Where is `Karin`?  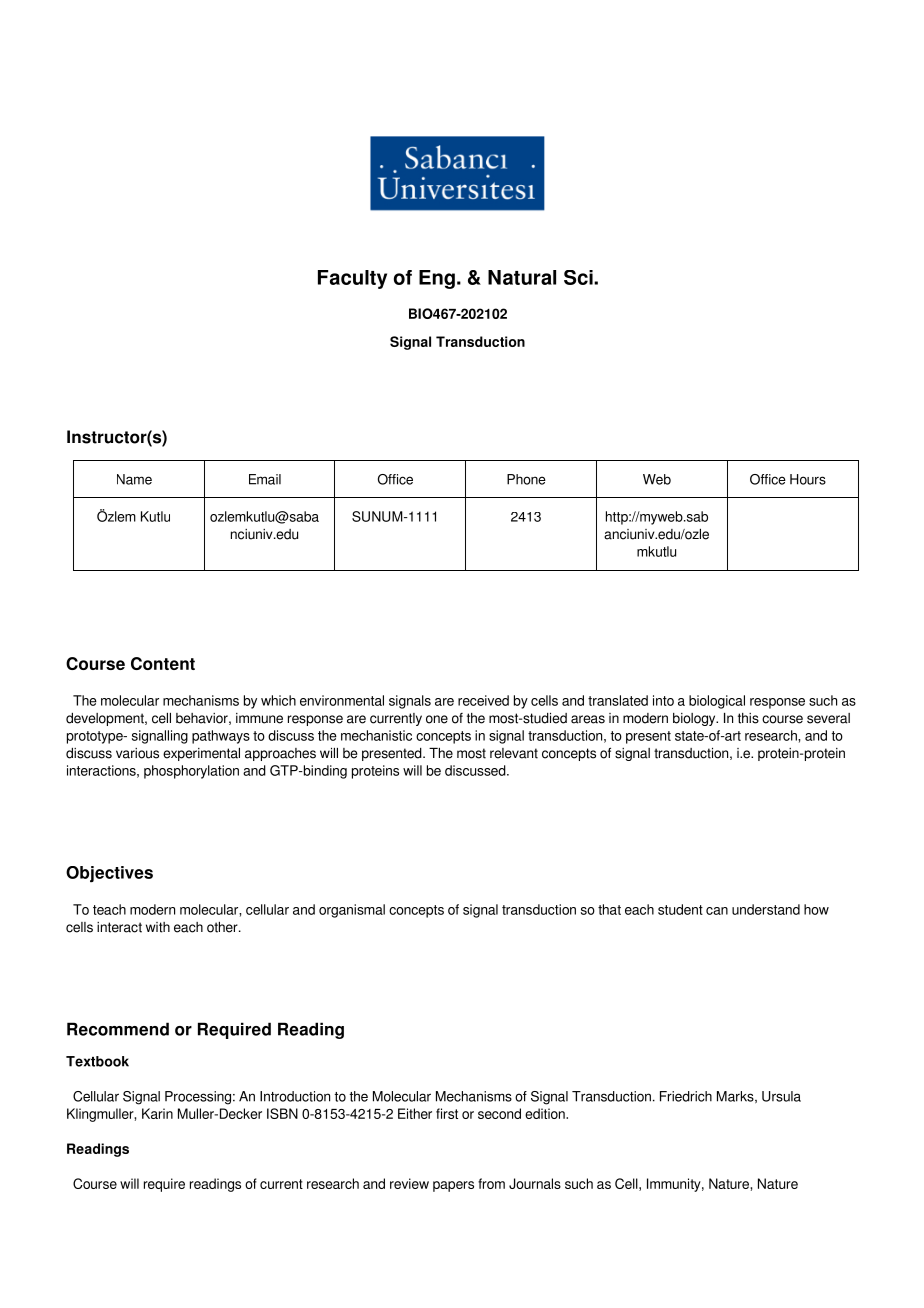
Karin is located at coordinates (157, 1113).
